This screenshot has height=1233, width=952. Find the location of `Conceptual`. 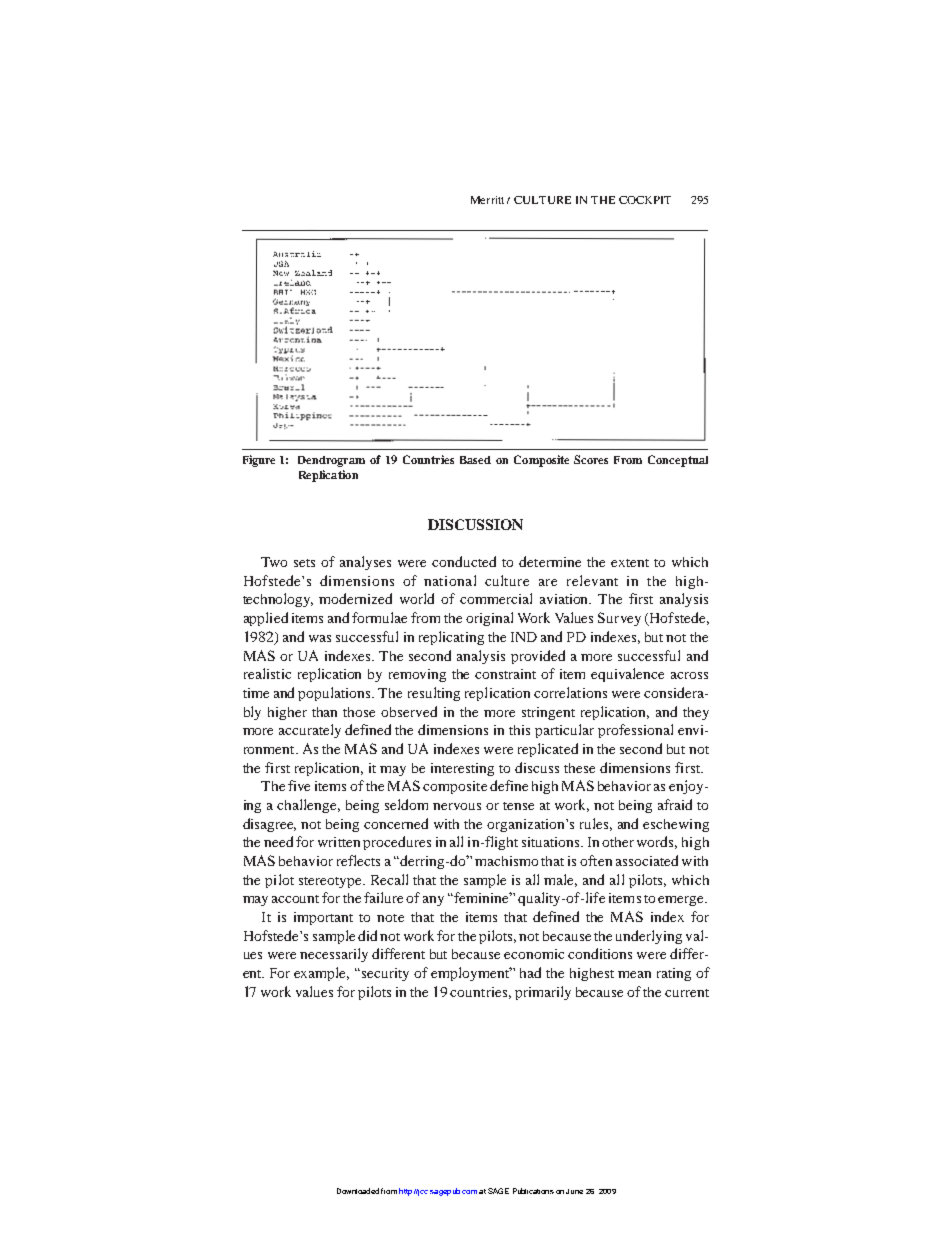

Conceptual is located at coordinates (678, 461).
